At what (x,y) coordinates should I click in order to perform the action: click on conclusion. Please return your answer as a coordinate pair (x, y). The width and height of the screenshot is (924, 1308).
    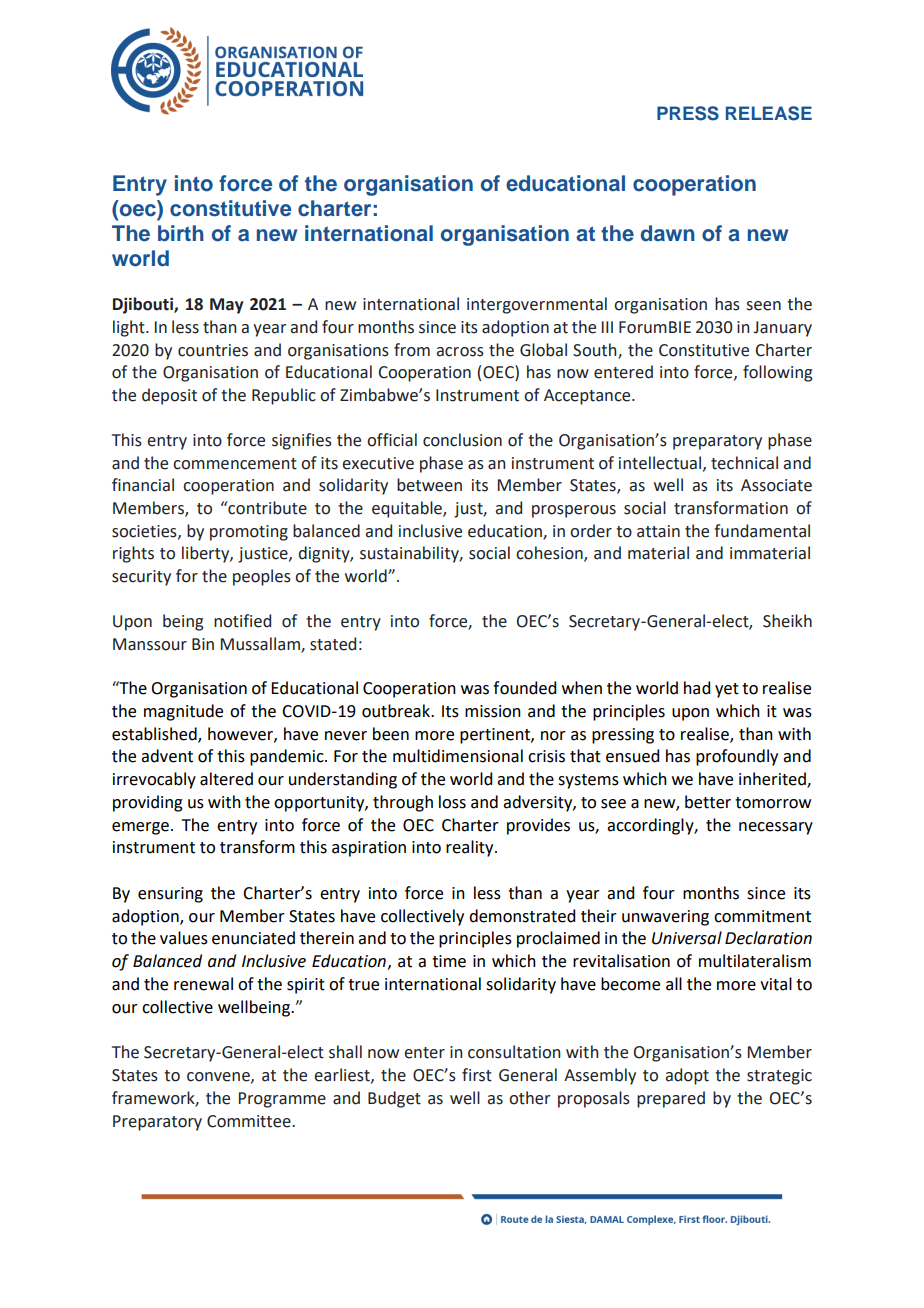
    Looking at the image, I should click on (462, 440).
